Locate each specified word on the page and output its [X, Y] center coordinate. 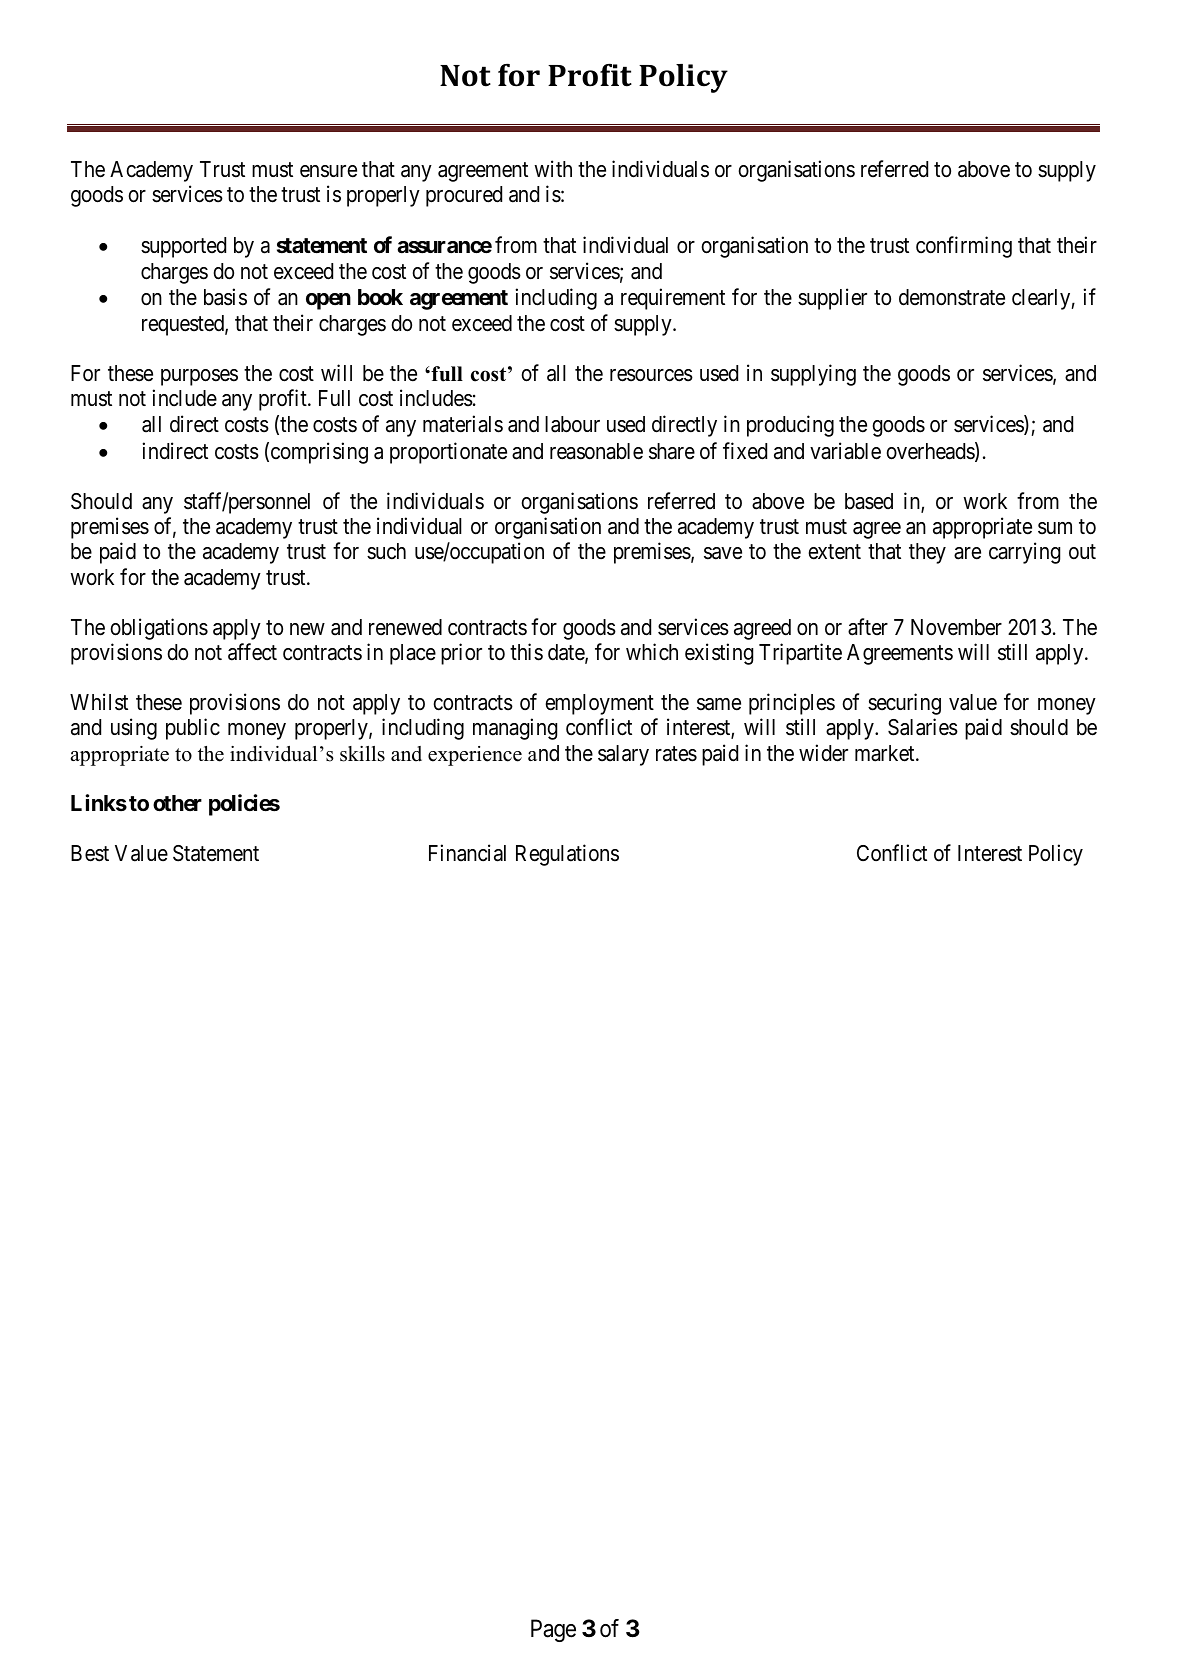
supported [183, 247]
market [886, 753]
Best [90, 853]
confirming [964, 247]
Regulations [567, 855]
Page [553, 1631]
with [553, 168]
